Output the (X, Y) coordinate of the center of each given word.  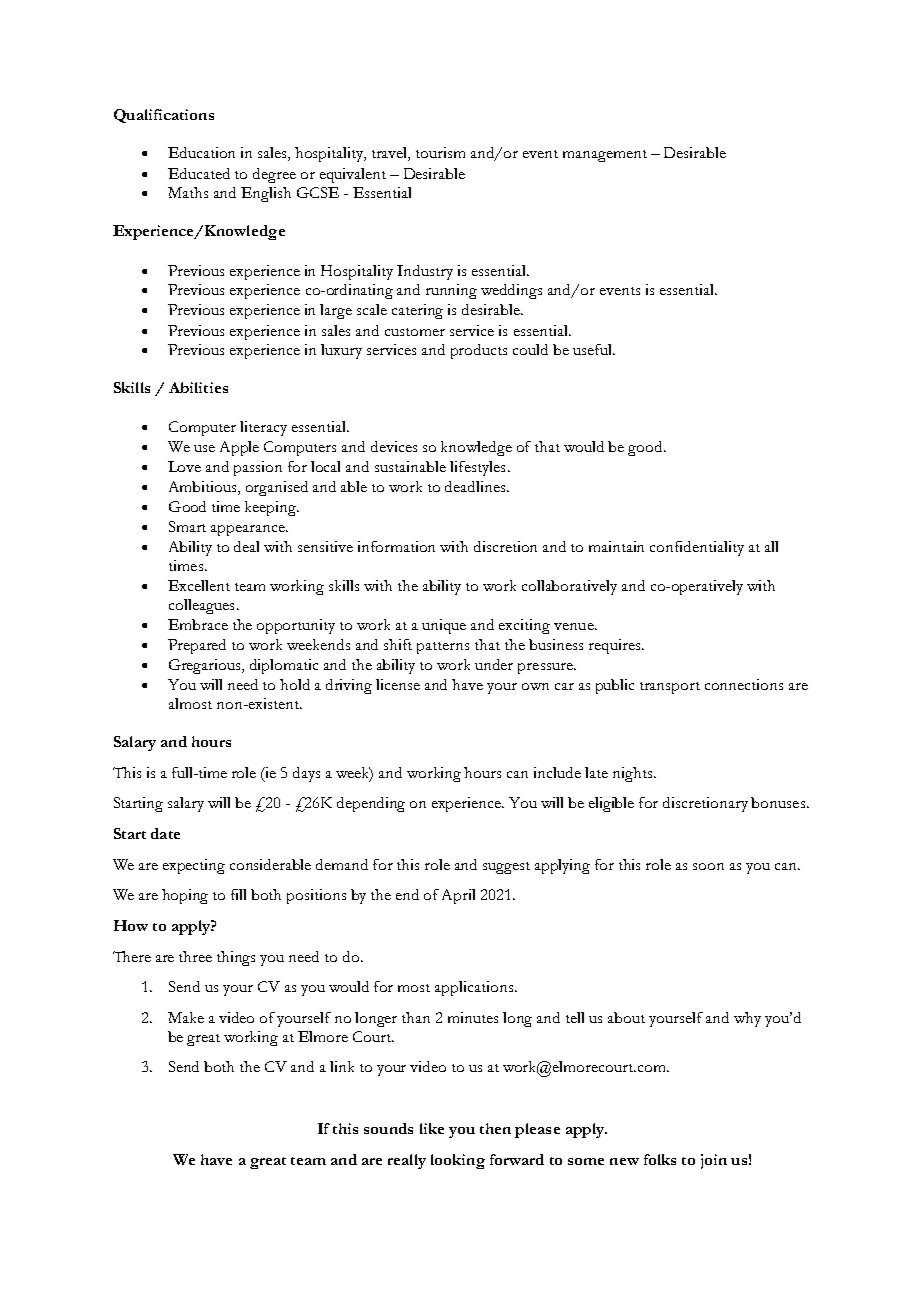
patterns (443, 648)
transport (670, 688)
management (605, 156)
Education (201, 152)
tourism (440, 152)
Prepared (197, 646)
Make (186, 1017)
